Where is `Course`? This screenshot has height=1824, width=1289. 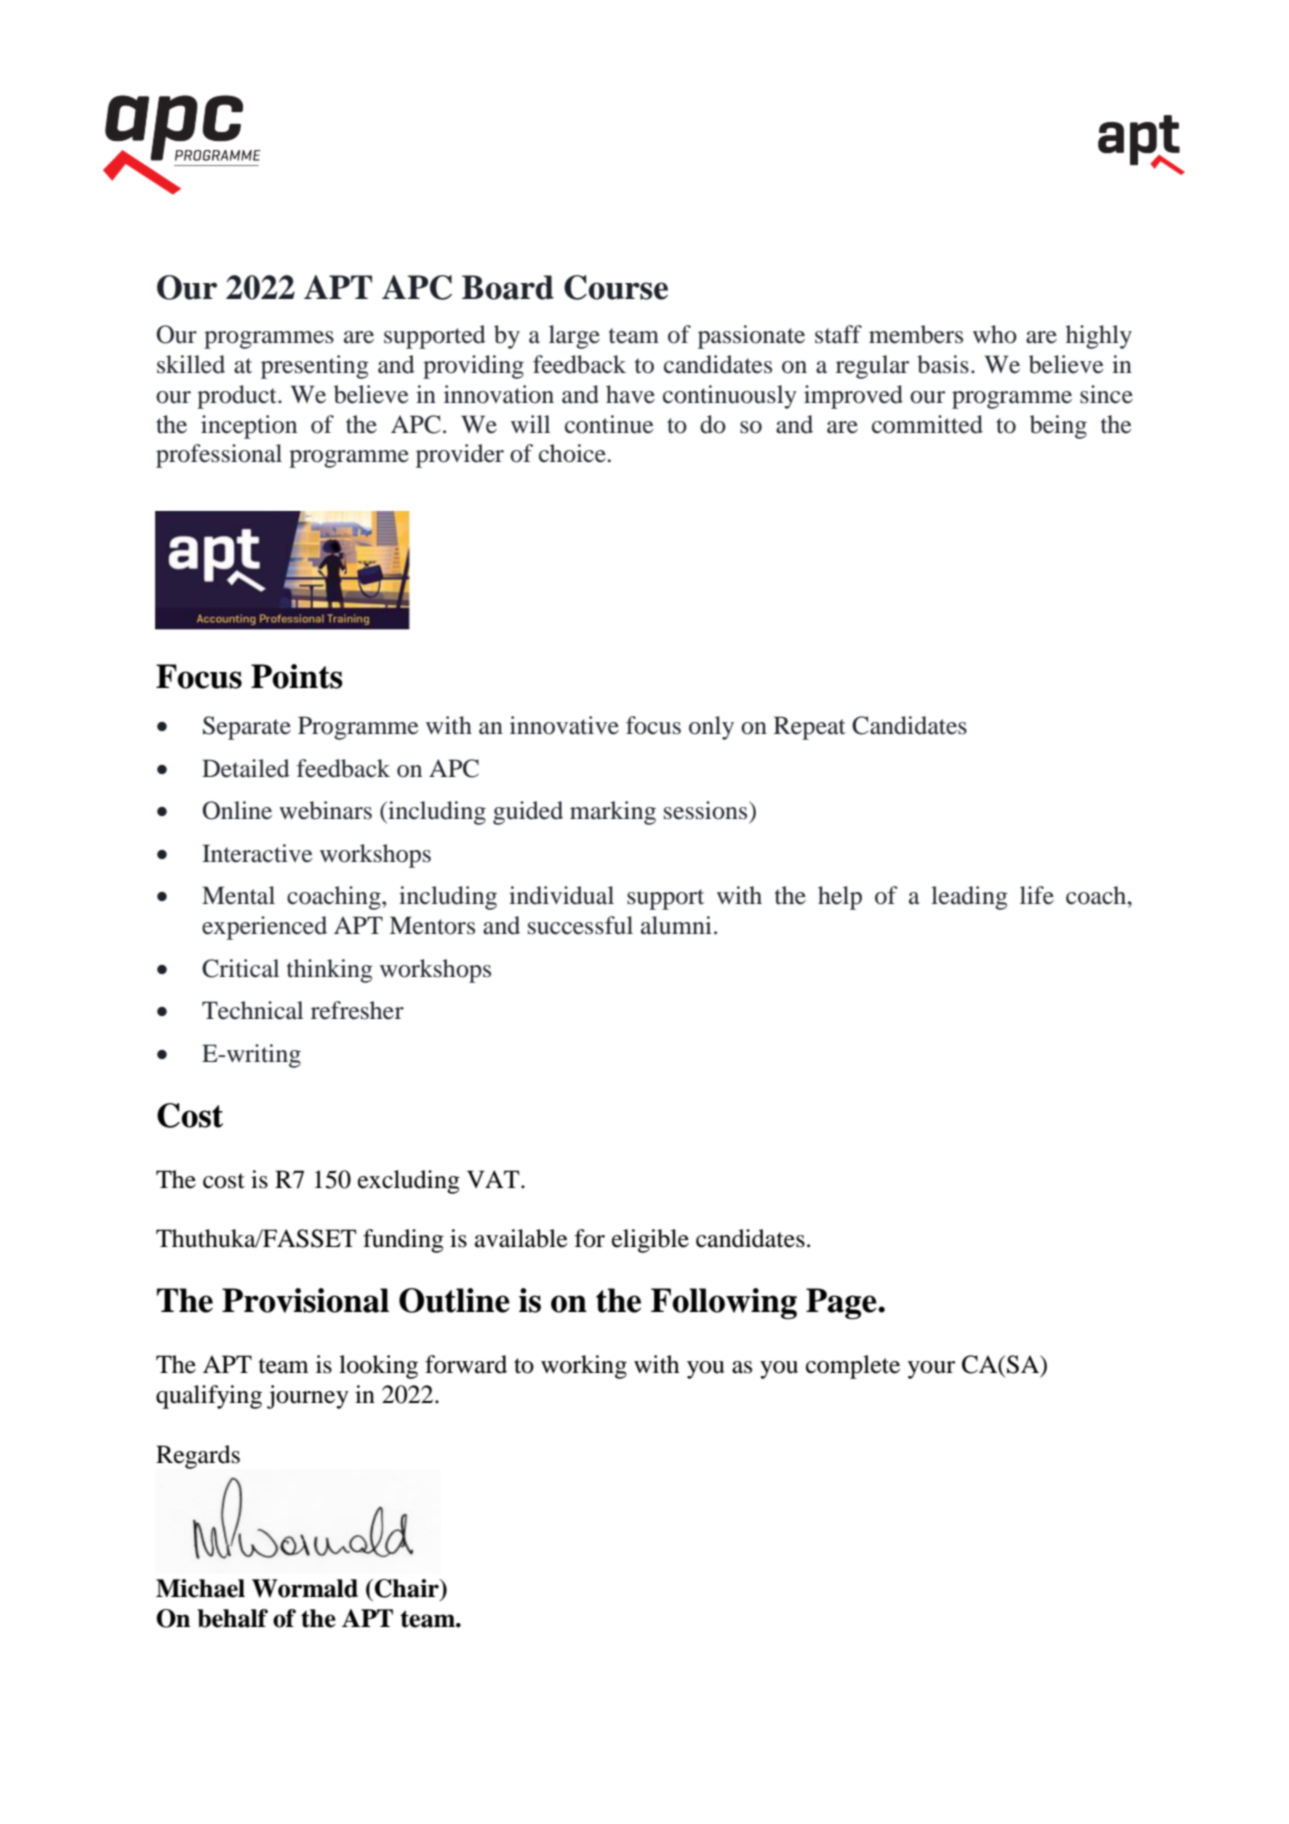 Course is located at coordinates (616, 287).
